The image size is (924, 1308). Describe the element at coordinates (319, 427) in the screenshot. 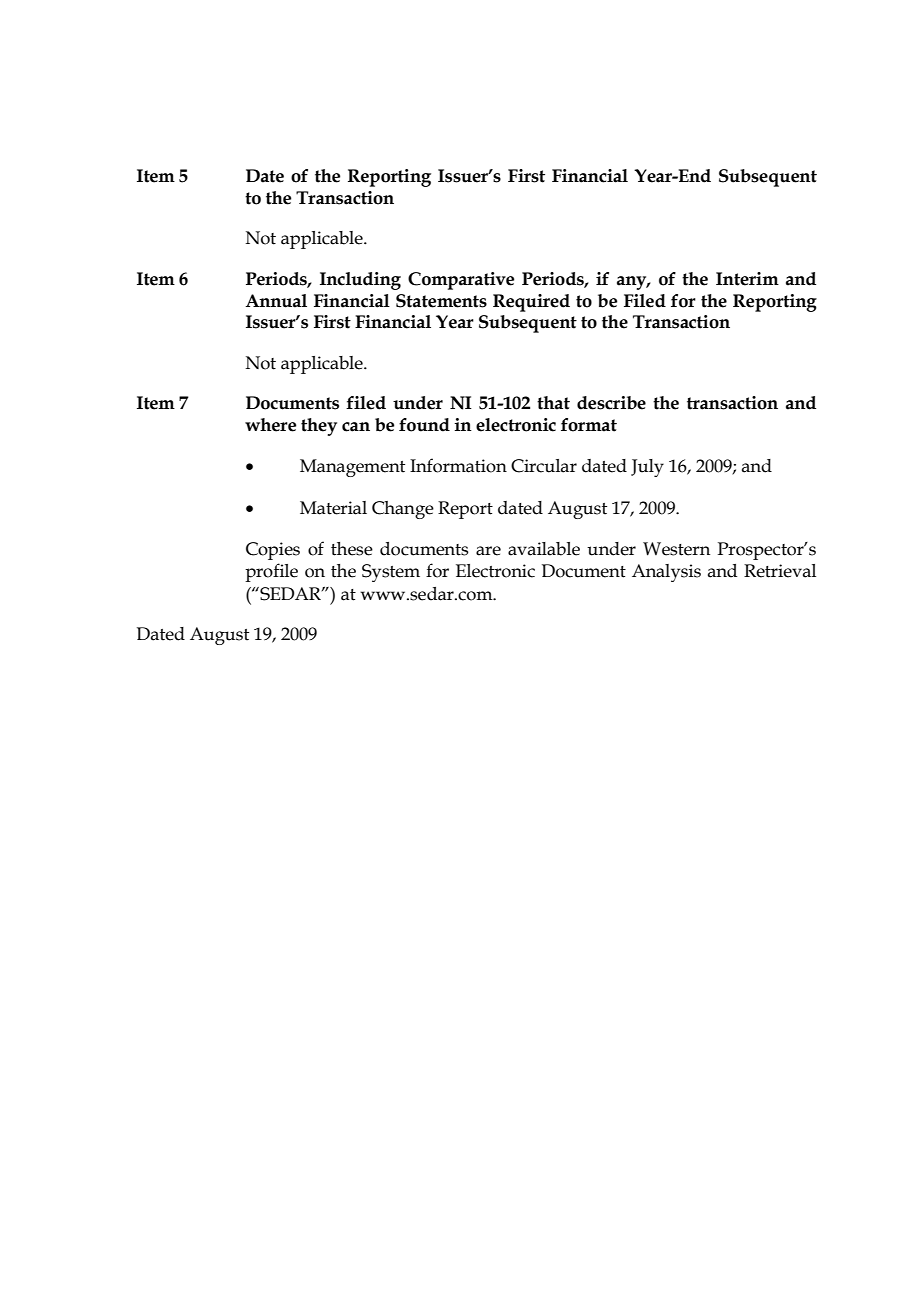

I see `they` at that location.
